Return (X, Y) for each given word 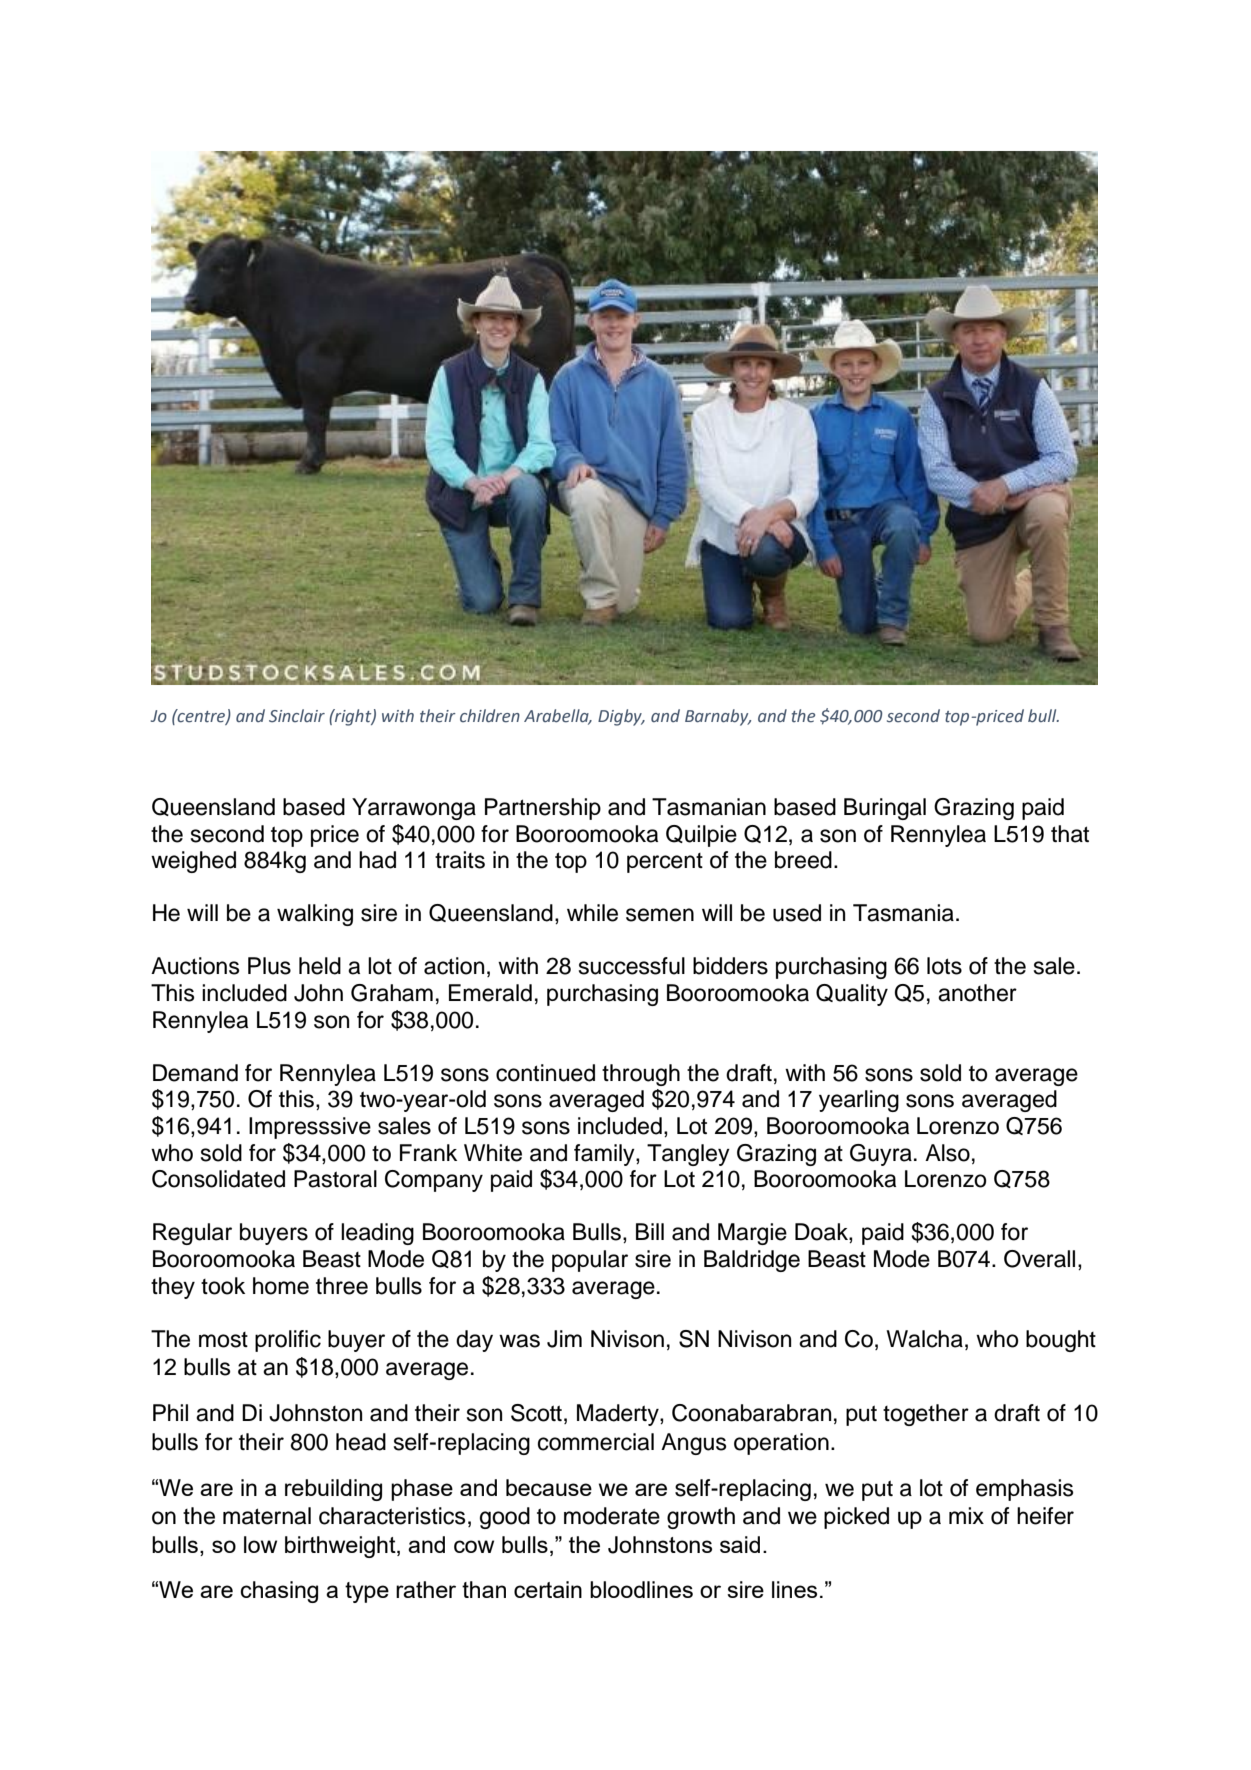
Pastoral (335, 1179)
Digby (621, 717)
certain (548, 1589)
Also (947, 1153)
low (260, 1544)
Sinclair (297, 716)
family (605, 1155)
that (1070, 834)
